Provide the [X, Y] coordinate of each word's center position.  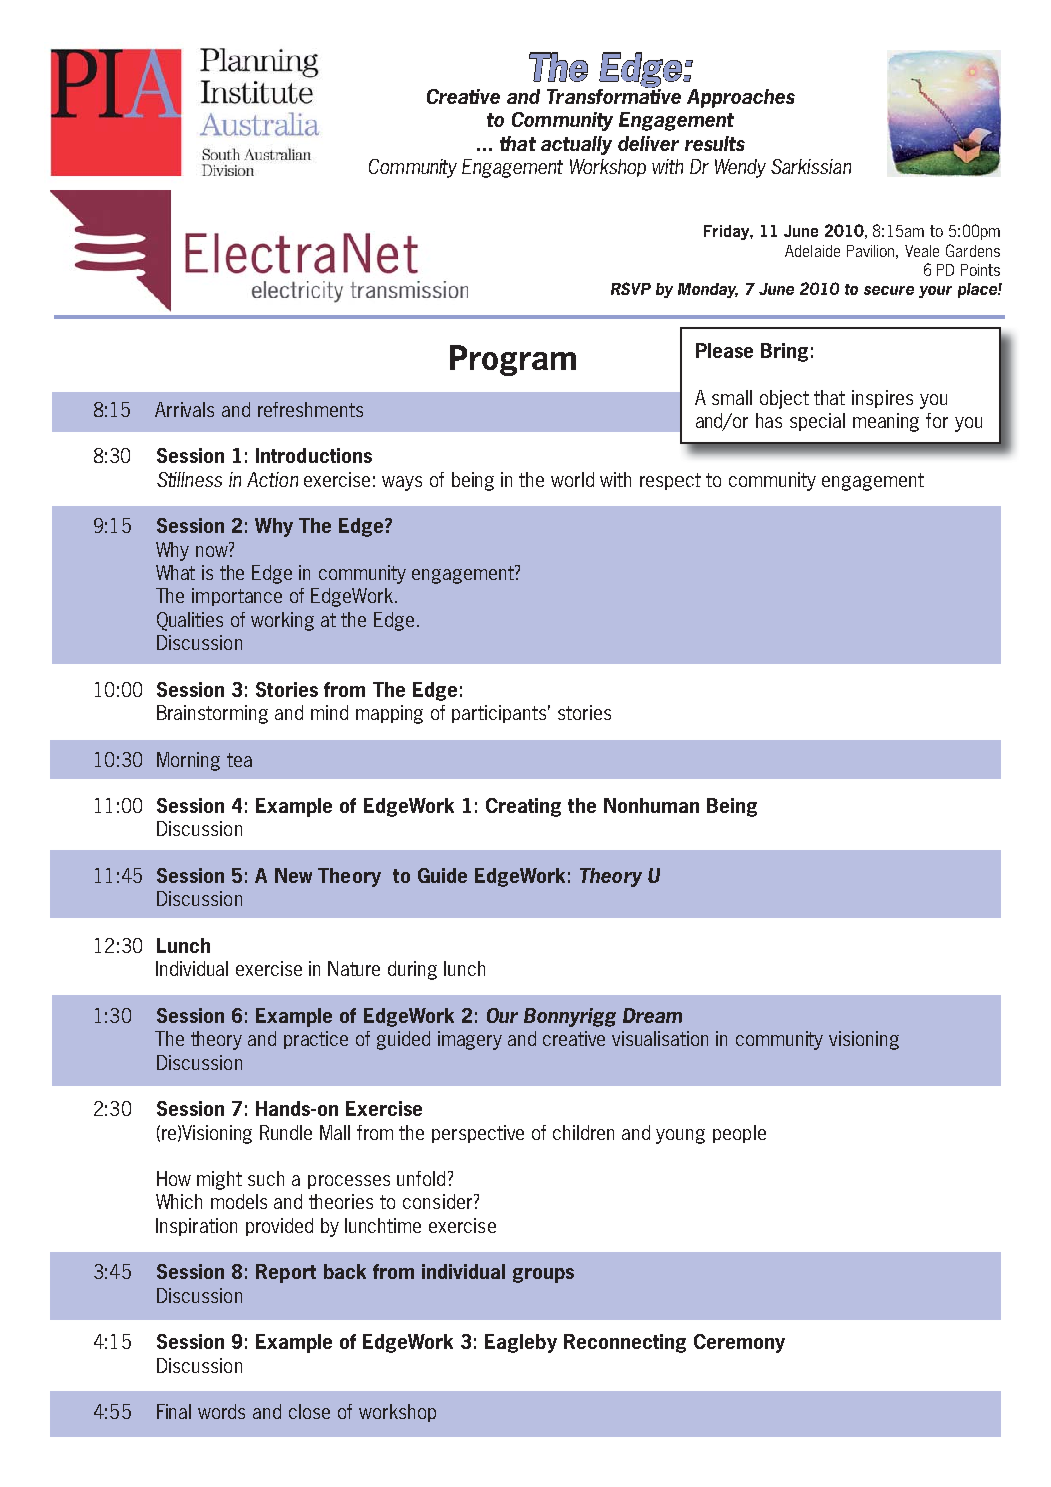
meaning [886, 422]
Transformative [614, 95]
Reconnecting [625, 1343]
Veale [922, 251]
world [572, 479]
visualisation [660, 1038]
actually [576, 145]
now [213, 550]
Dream [652, 1015]
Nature [354, 968]
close [309, 1411]
